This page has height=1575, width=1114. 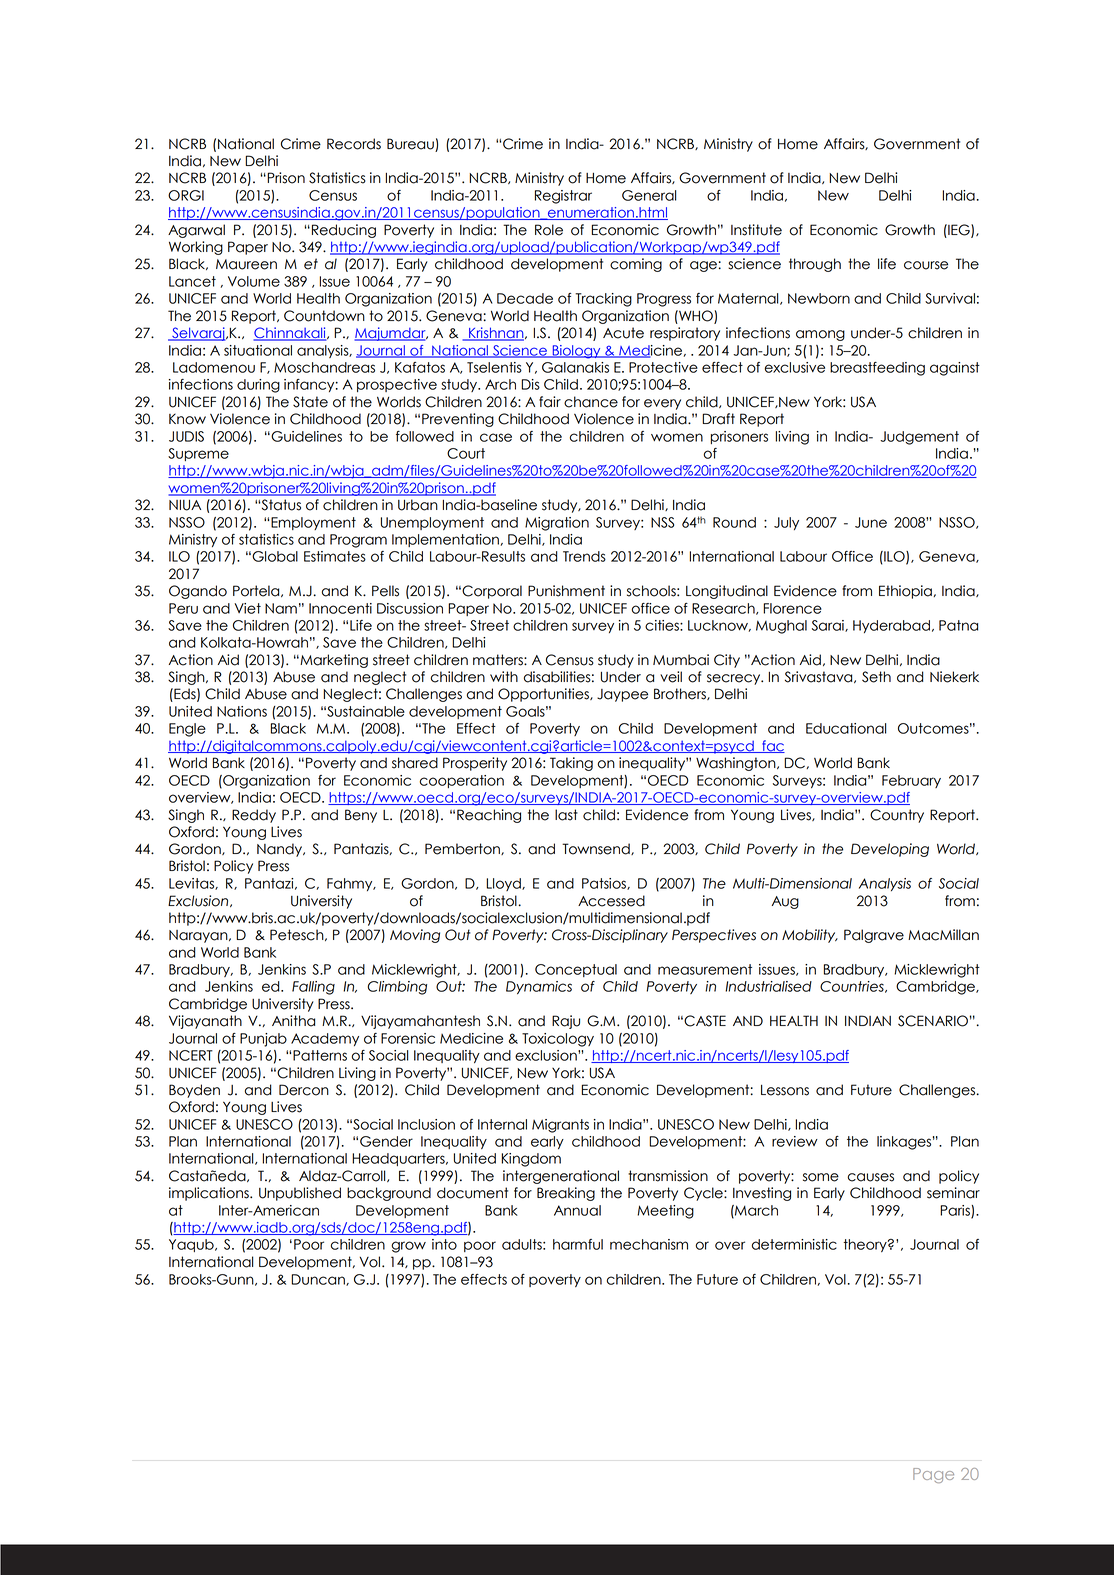 I want to click on Unpublished, so click(x=300, y=1194).
